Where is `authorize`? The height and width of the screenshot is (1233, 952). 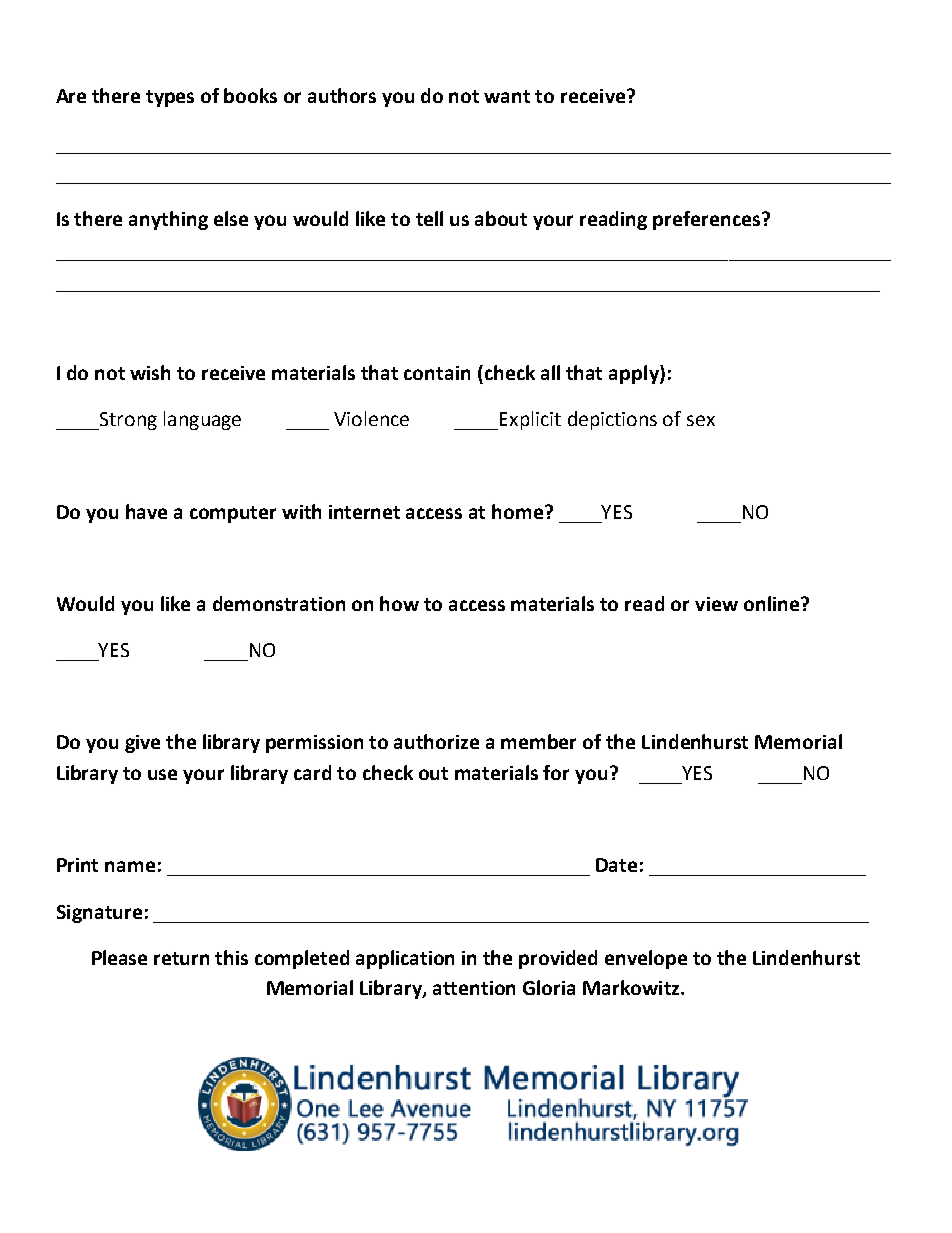 authorize is located at coordinates (436, 741).
